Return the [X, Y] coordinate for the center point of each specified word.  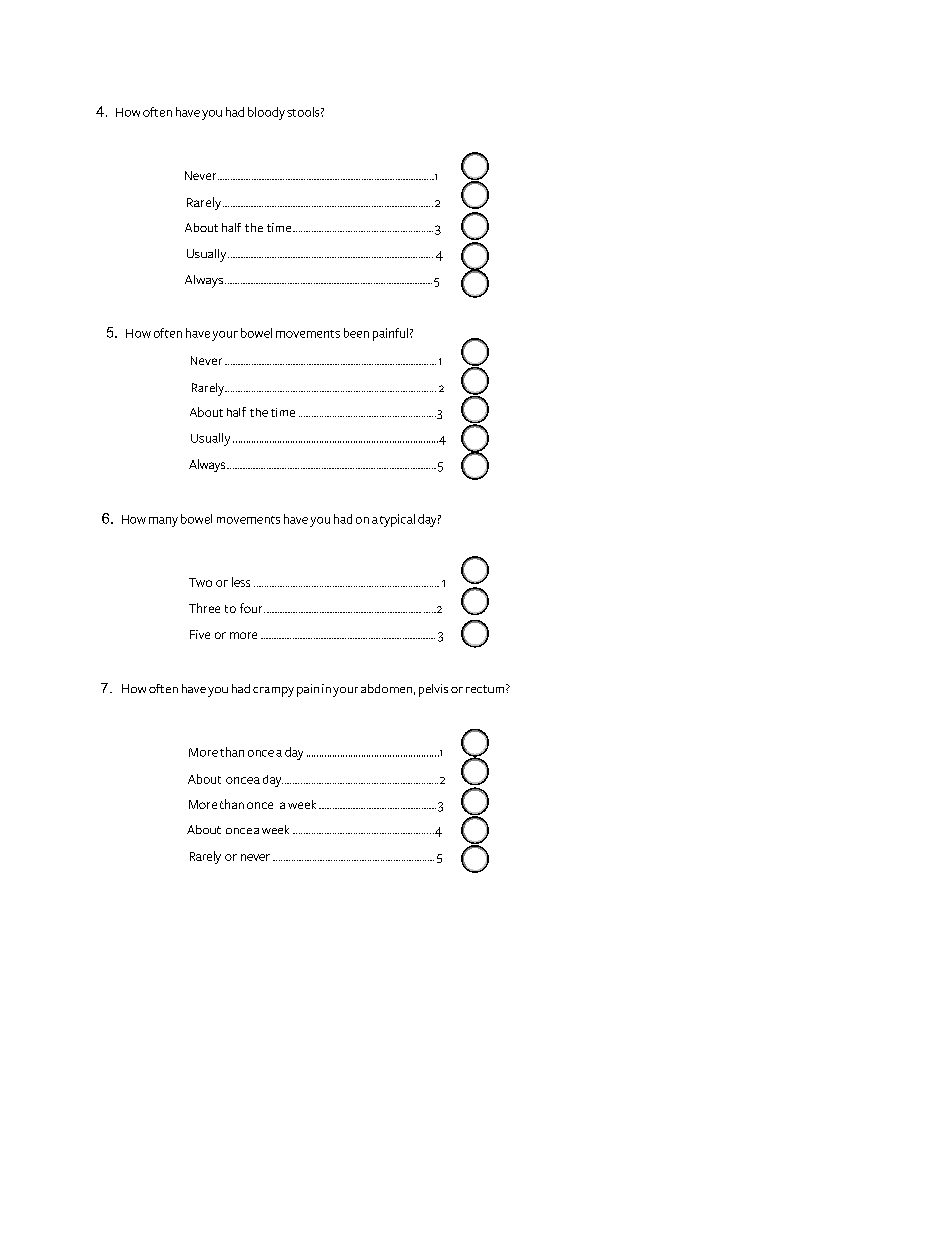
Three [204, 608]
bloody [266, 113]
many [163, 522]
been [356, 333]
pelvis [433, 690]
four [252, 608]
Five [200, 634]
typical [397, 520]
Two [200, 582]
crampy [273, 692]
